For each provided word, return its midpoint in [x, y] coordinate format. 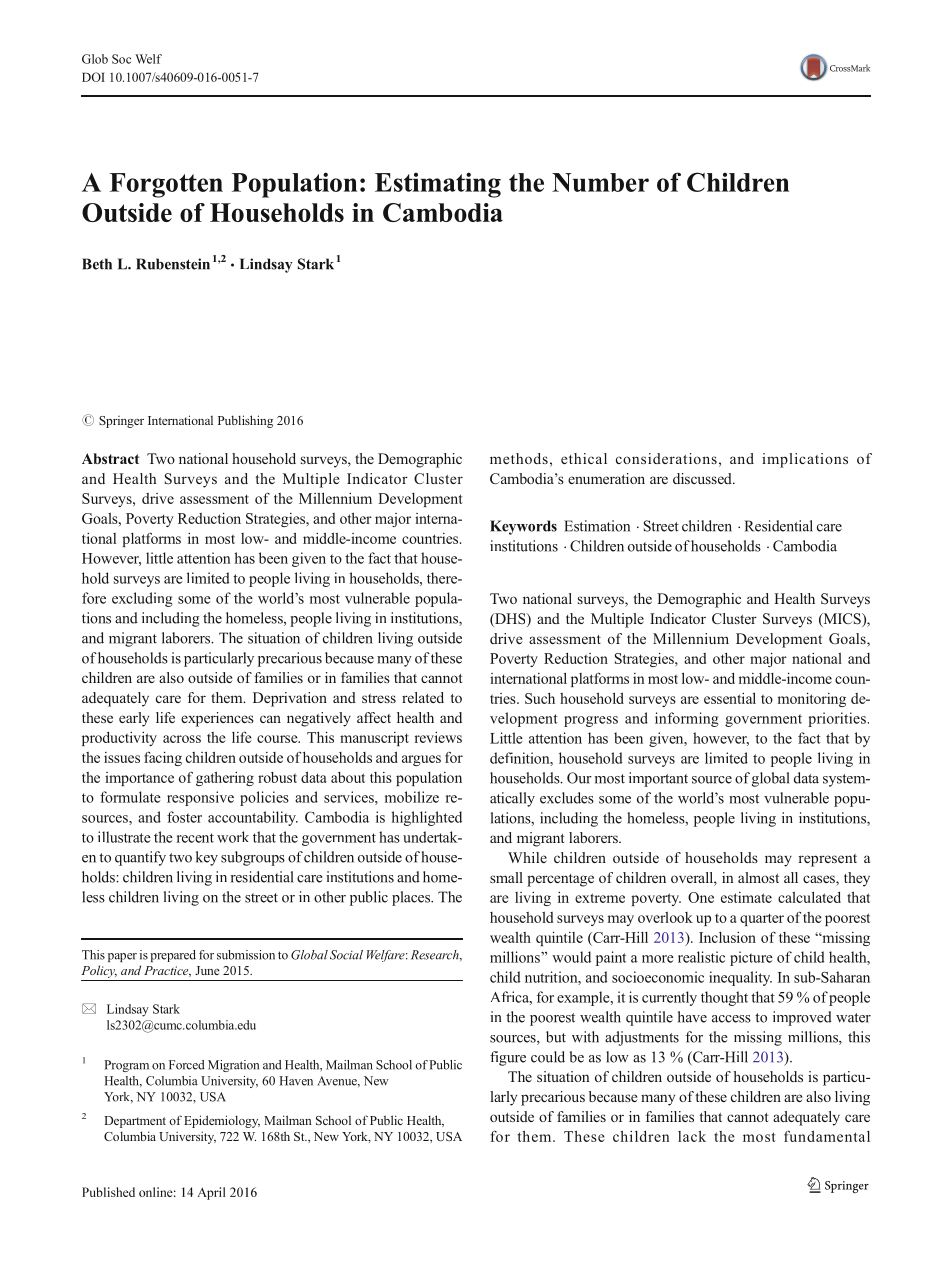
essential [730, 698]
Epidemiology [222, 1121]
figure [508, 1058]
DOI [93, 77]
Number [600, 182]
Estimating [438, 185]
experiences [217, 719]
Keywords [523, 527]
